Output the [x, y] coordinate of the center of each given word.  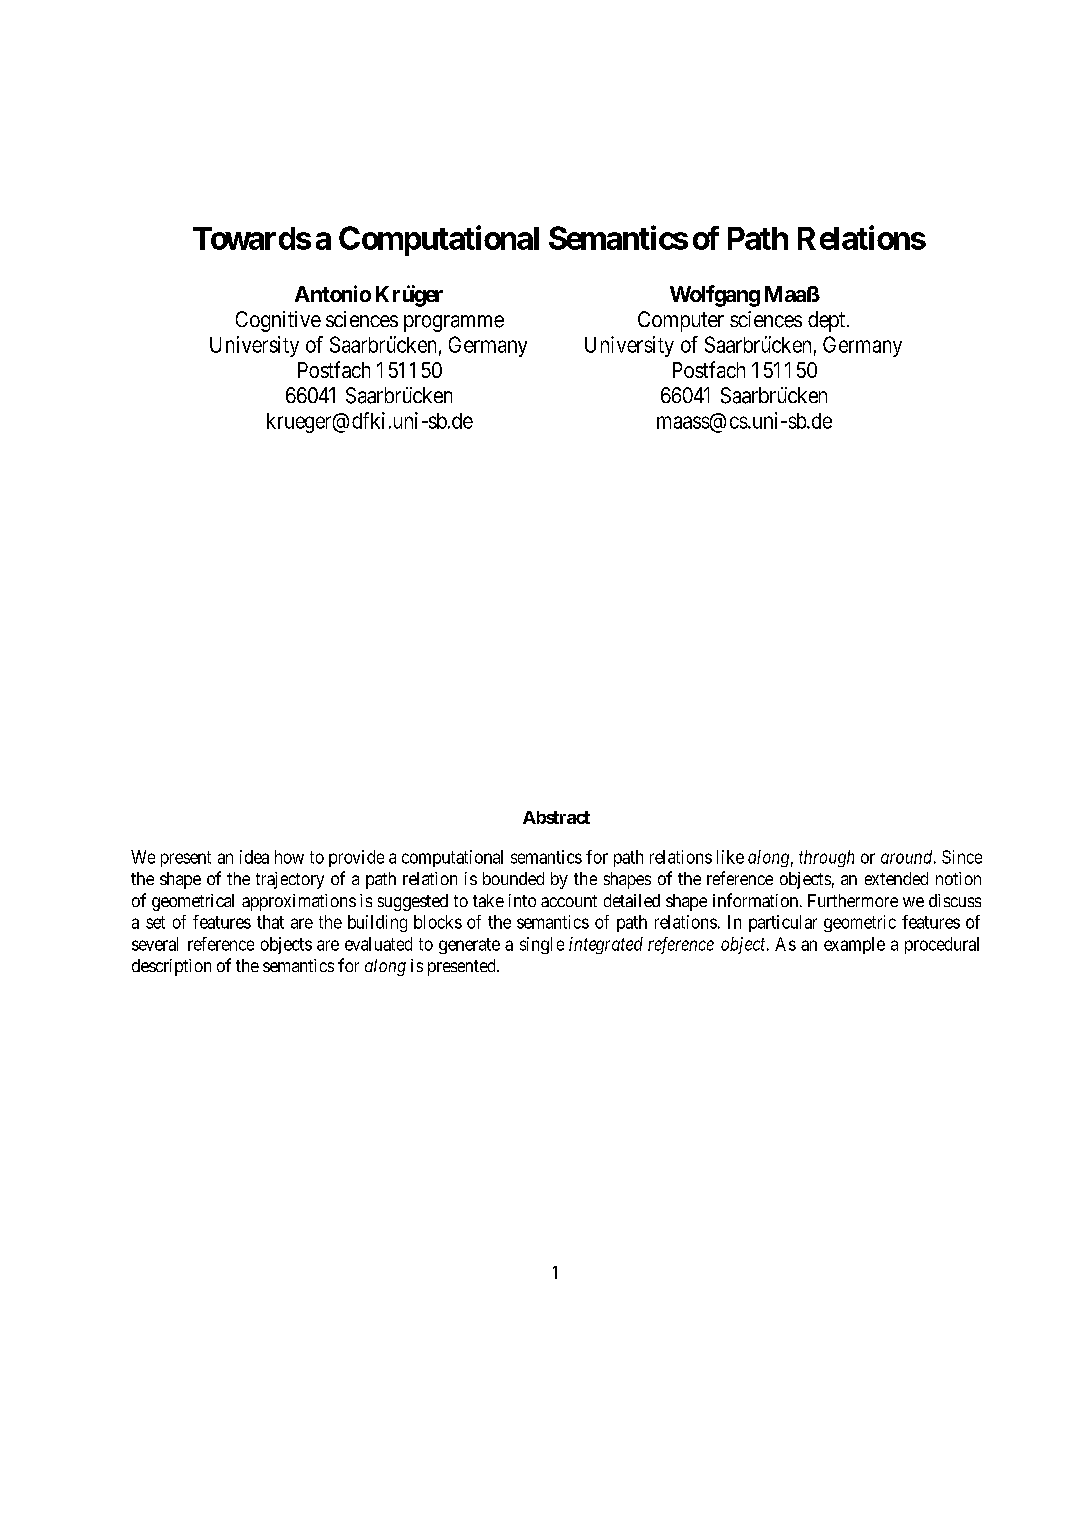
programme [454, 323]
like [730, 857]
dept [826, 321]
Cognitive [278, 321]
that [270, 922]
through [826, 858]
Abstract [556, 817]
